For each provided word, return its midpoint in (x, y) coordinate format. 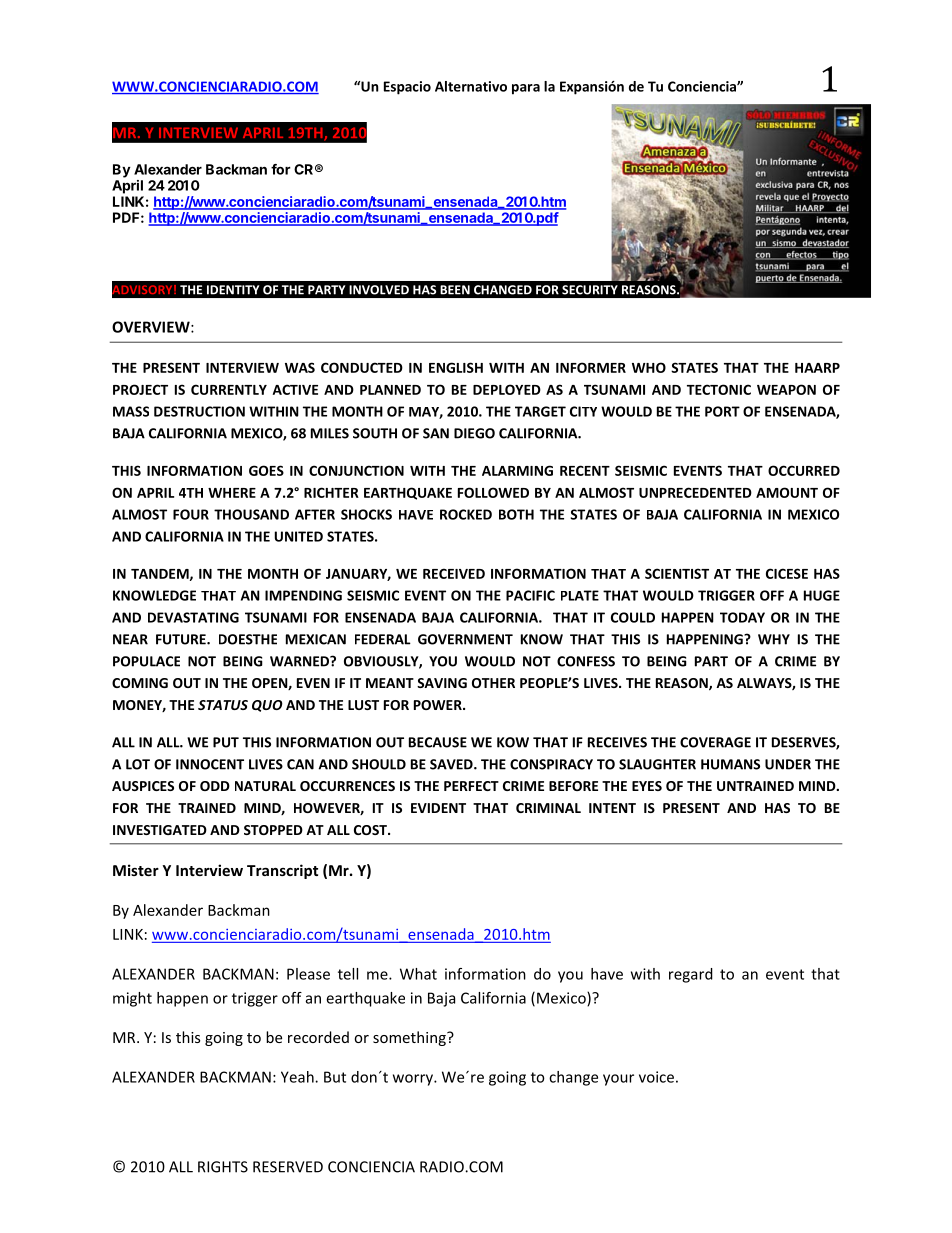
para (526, 89)
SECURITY (590, 290)
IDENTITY (233, 290)
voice (656, 1077)
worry (414, 1080)
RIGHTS (223, 1167)
